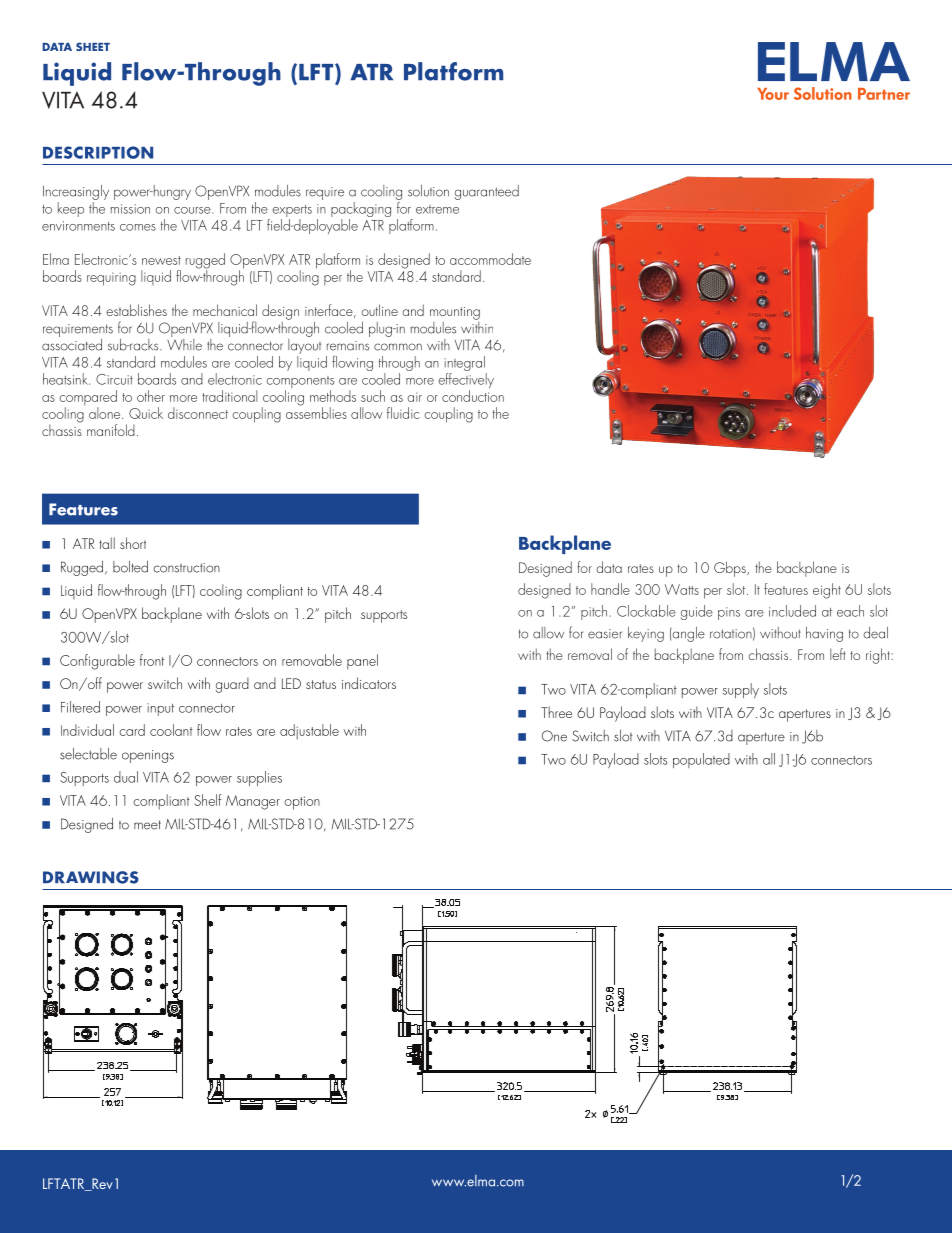 The width and height of the screenshot is (952, 1233). Describe the element at coordinates (302, 803) in the screenshot. I see `option` at that location.
